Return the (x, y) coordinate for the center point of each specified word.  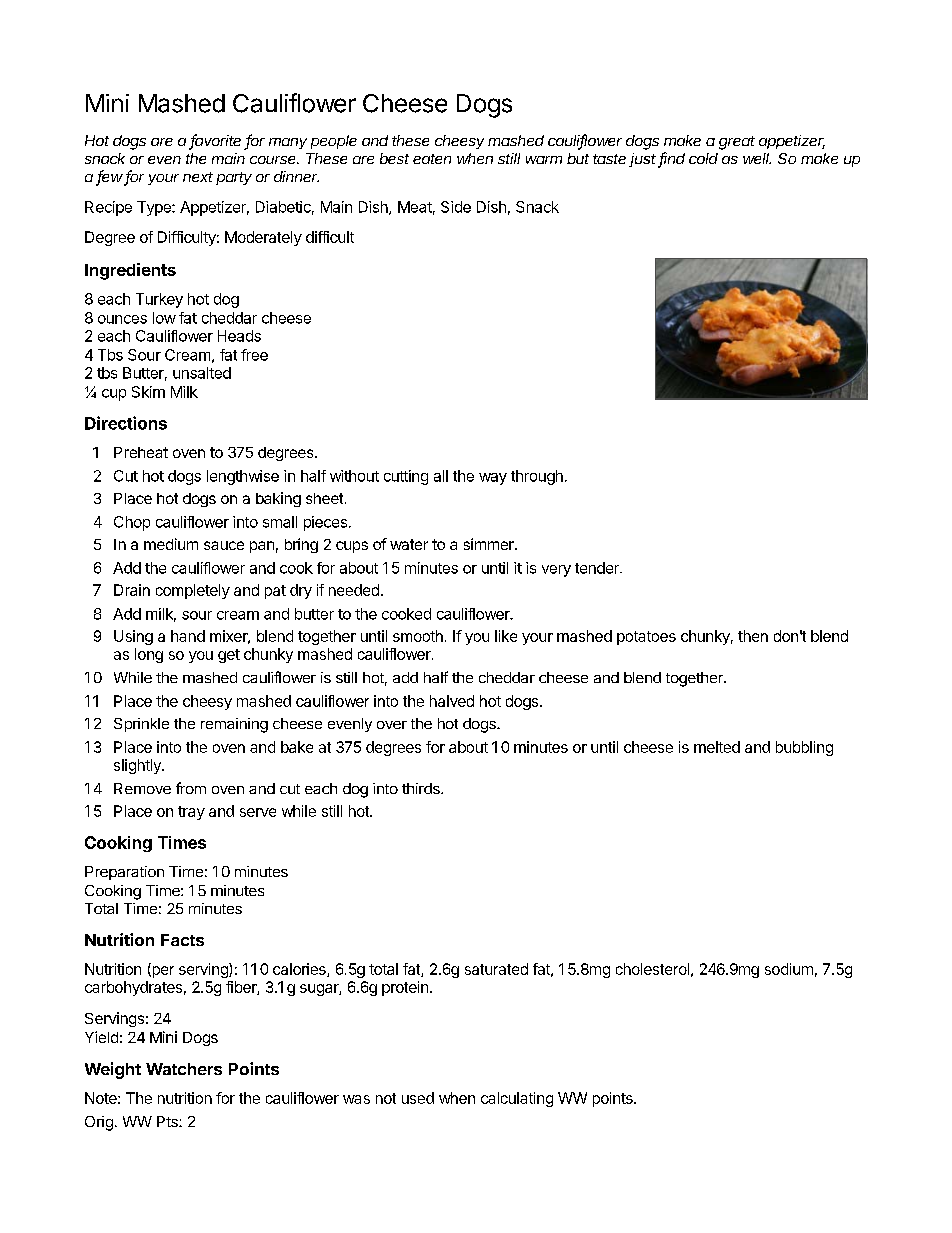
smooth (418, 636)
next (198, 177)
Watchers (184, 1069)
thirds (422, 788)
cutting (406, 477)
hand (188, 636)
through (537, 477)
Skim (148, 392)
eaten (432, 159)
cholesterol (652, 969)
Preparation (124, 873)
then (753, 636)
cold (703, 158)
